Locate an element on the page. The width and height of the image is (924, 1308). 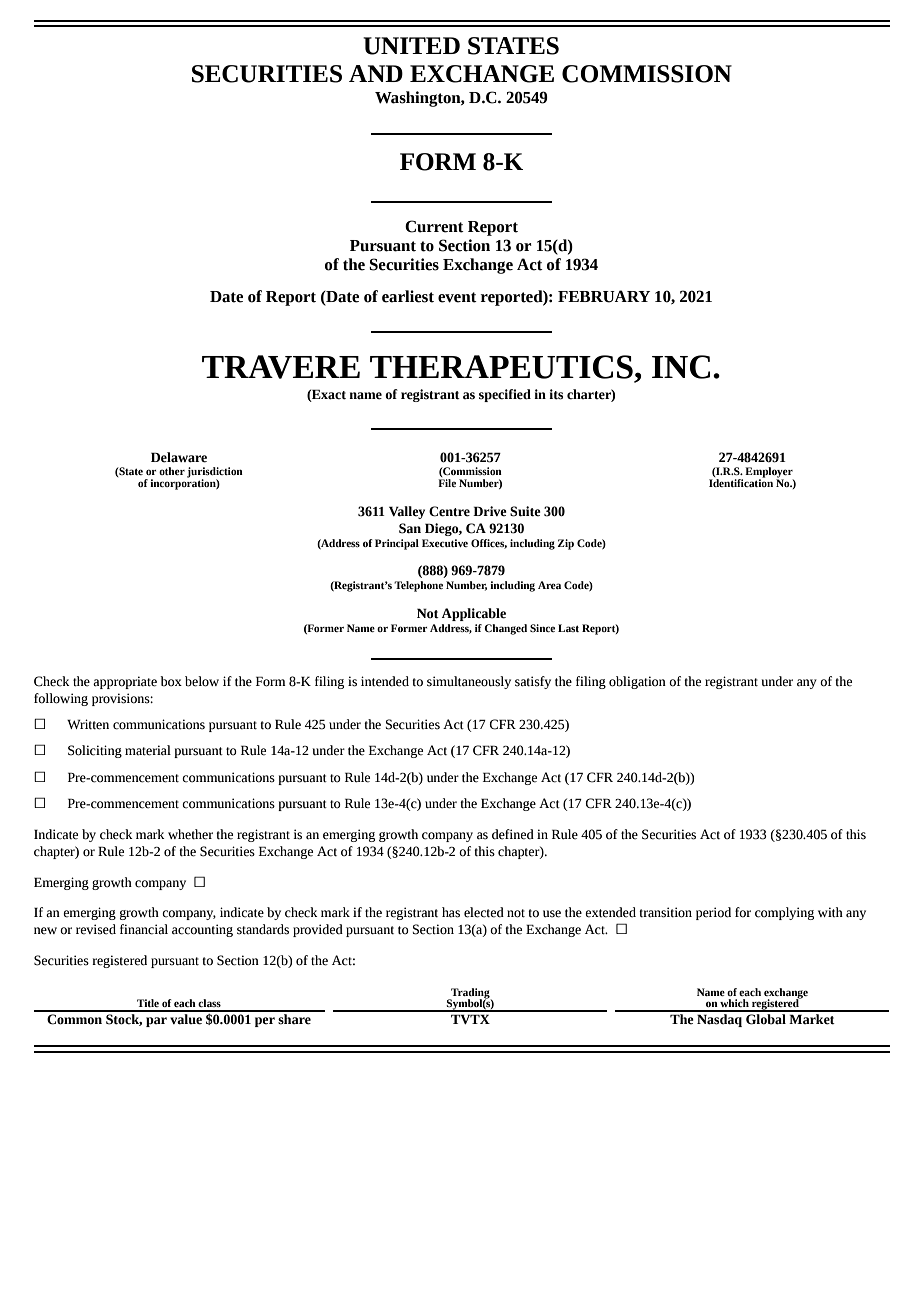
period is located at coordinates (713, 913).
